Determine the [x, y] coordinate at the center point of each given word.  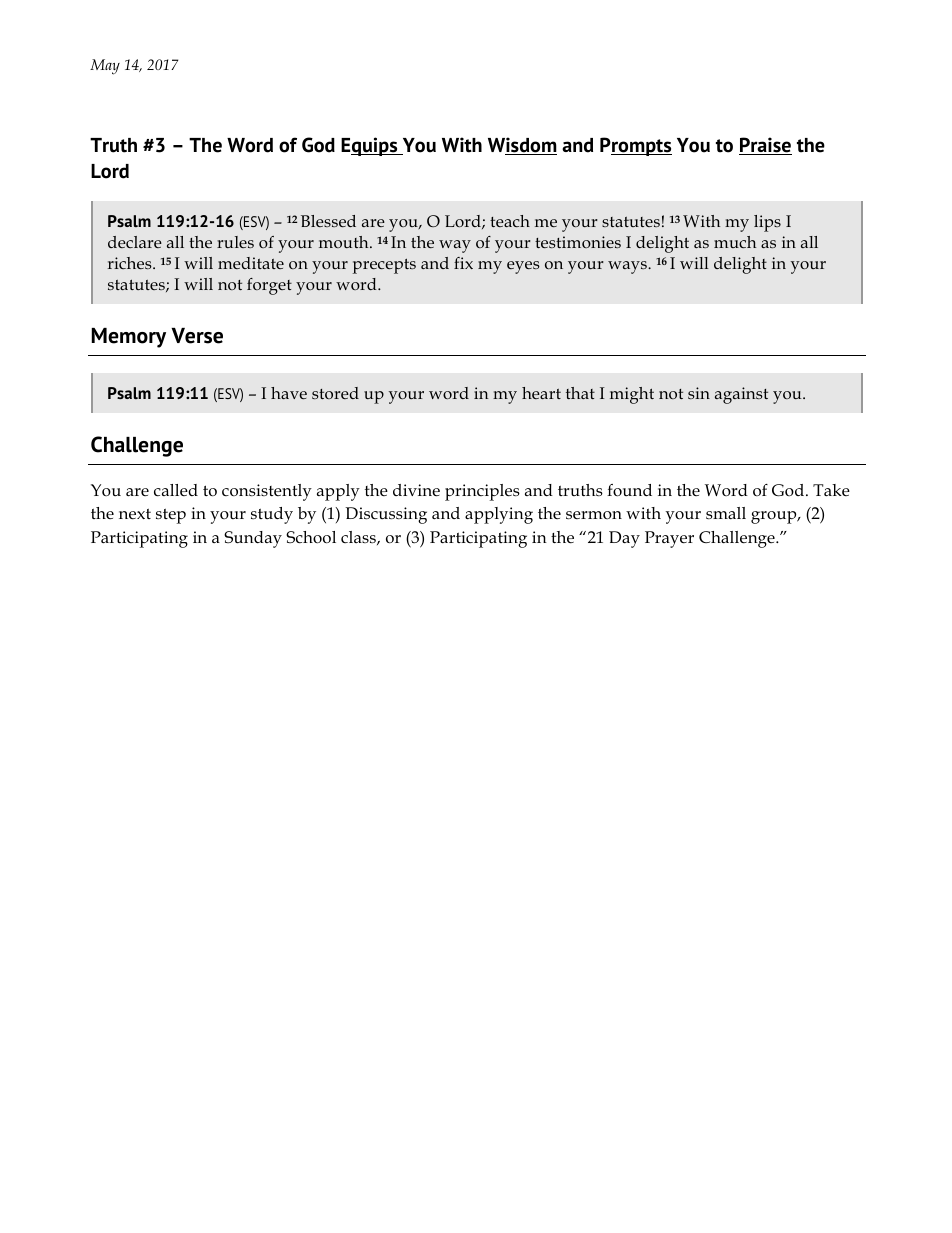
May [105, 67]
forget [269, 286]
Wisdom [522, 146]
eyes [523, 267]
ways [628, 267]
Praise [765, 146]
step [171, 516]
